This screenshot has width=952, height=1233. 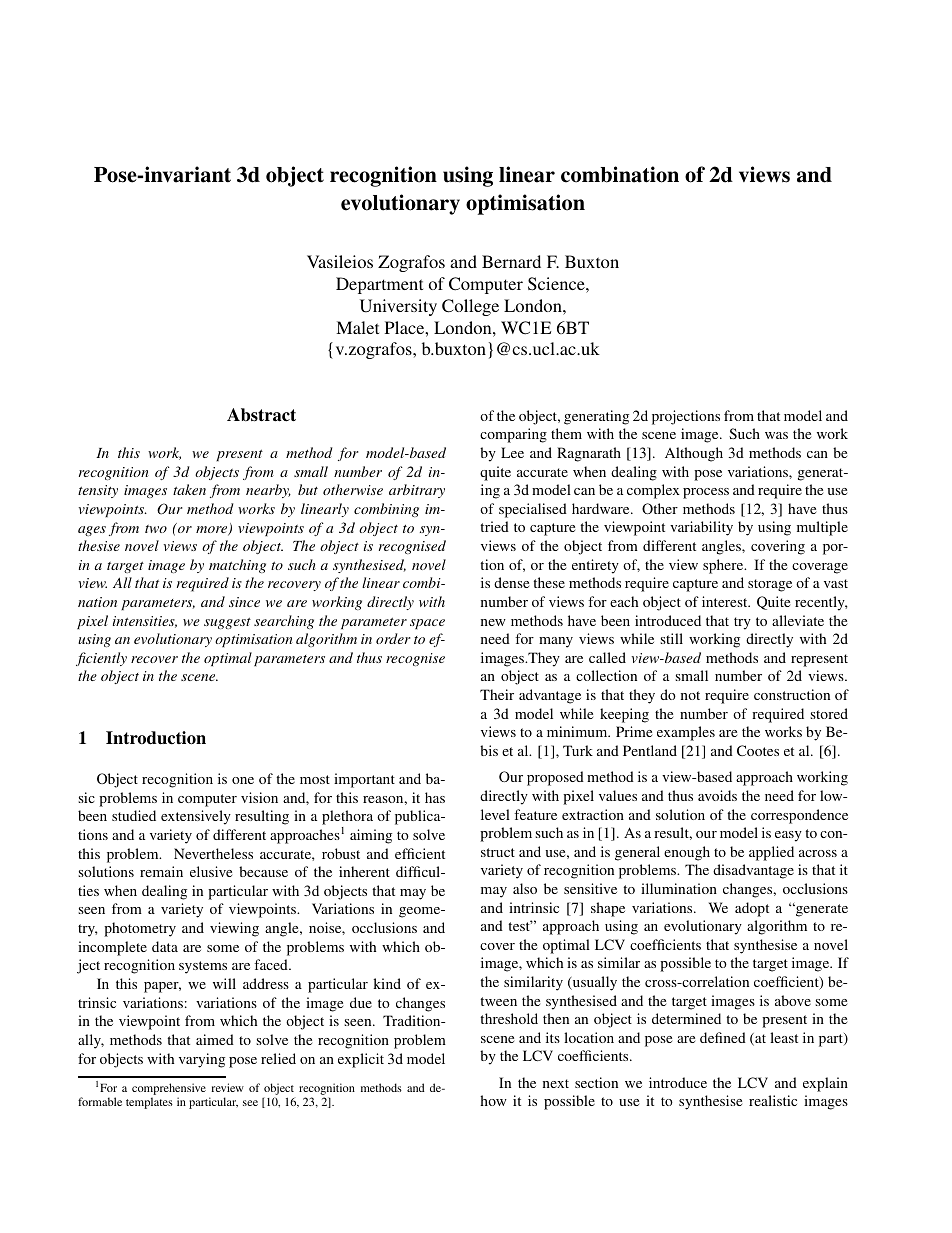 I want to click on College, so click(x=470, y=307).
